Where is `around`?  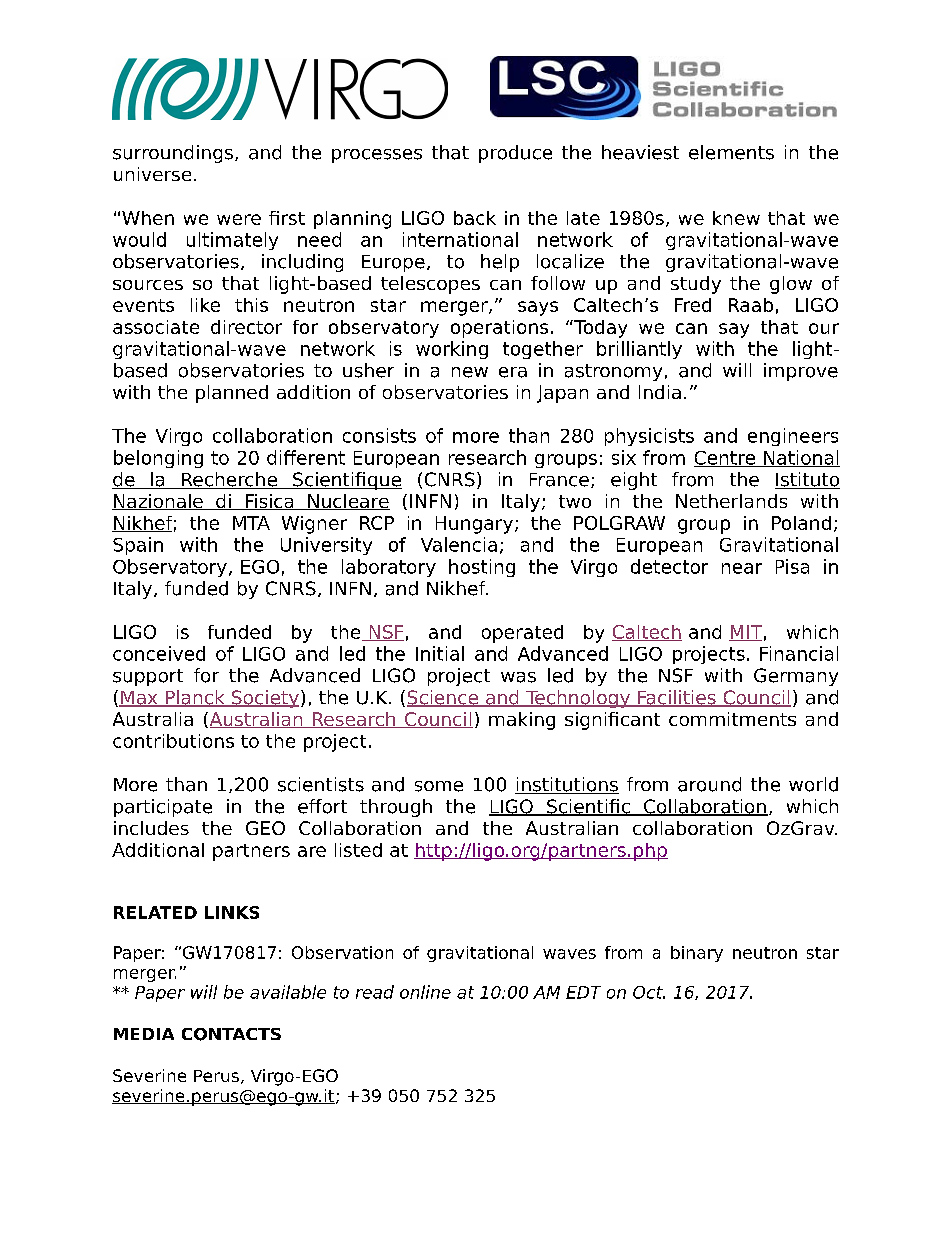 around is located at coordinates (709, 784).
